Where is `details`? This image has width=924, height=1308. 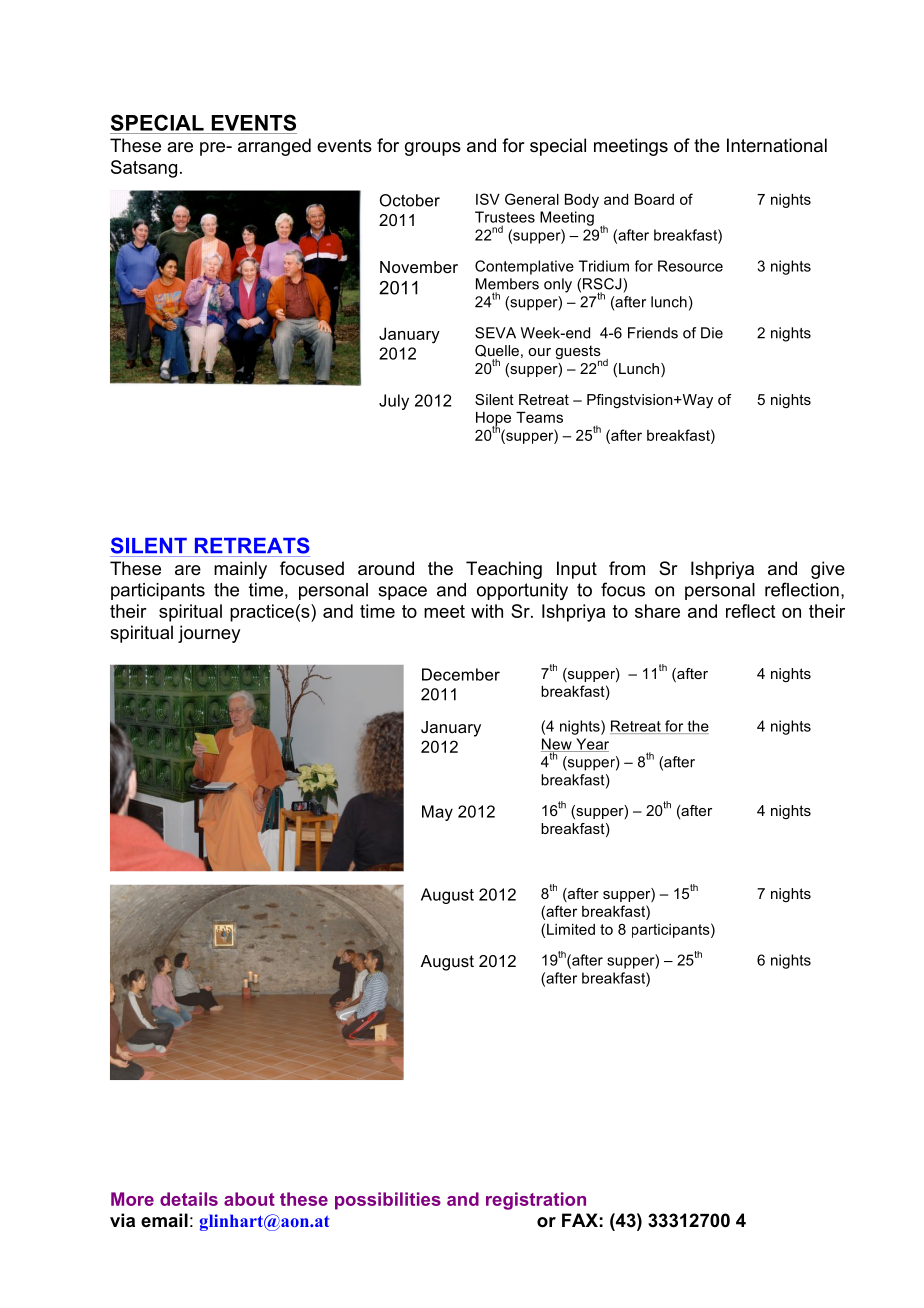 details is located at coordinates (189, 1199).
